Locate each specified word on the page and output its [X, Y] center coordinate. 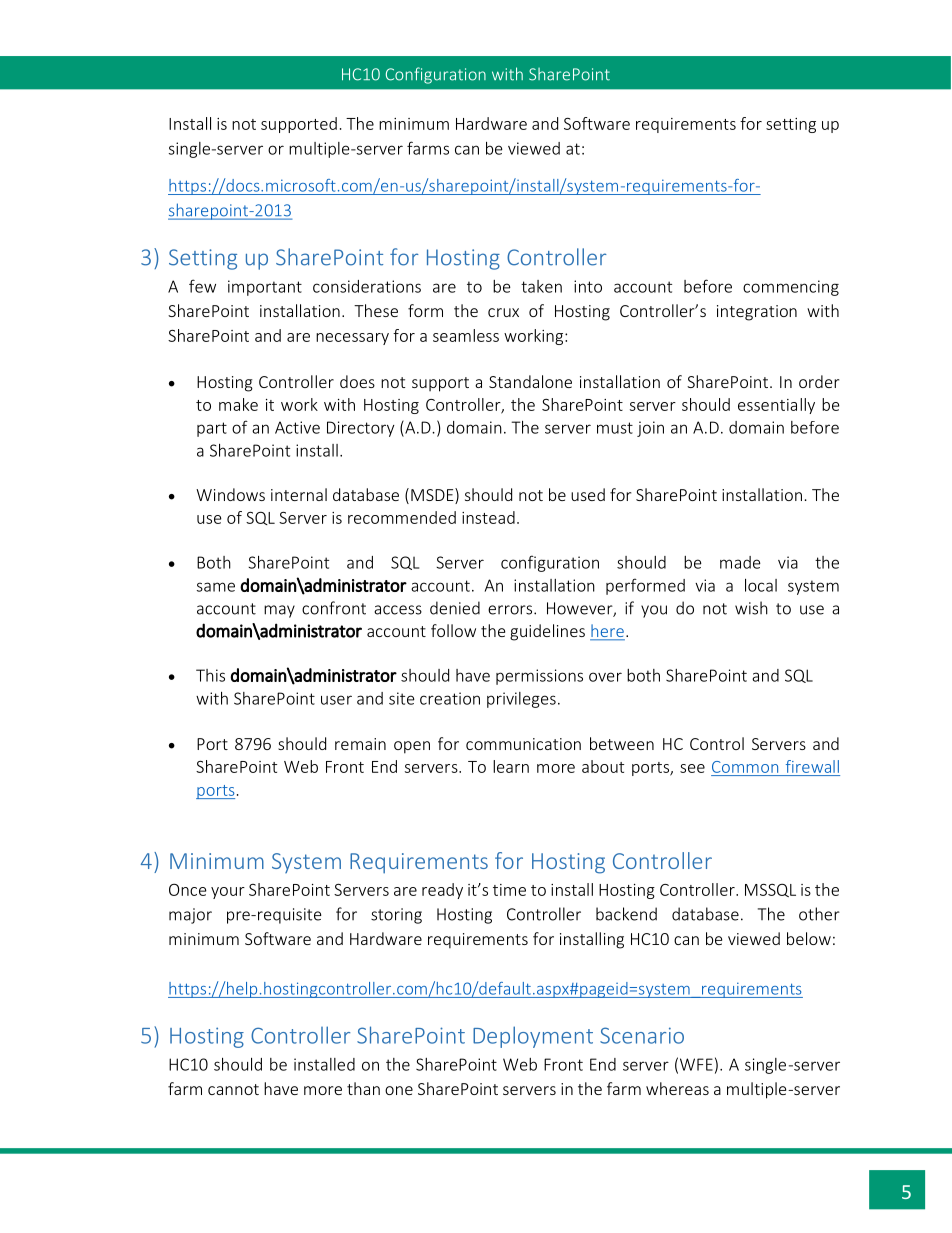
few [202, 286]
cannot [233, 1089]
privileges [521, 700]
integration [757, 313]
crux [503, 312]
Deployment [533, 1037]
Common [745, 767]
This [210, 675]
